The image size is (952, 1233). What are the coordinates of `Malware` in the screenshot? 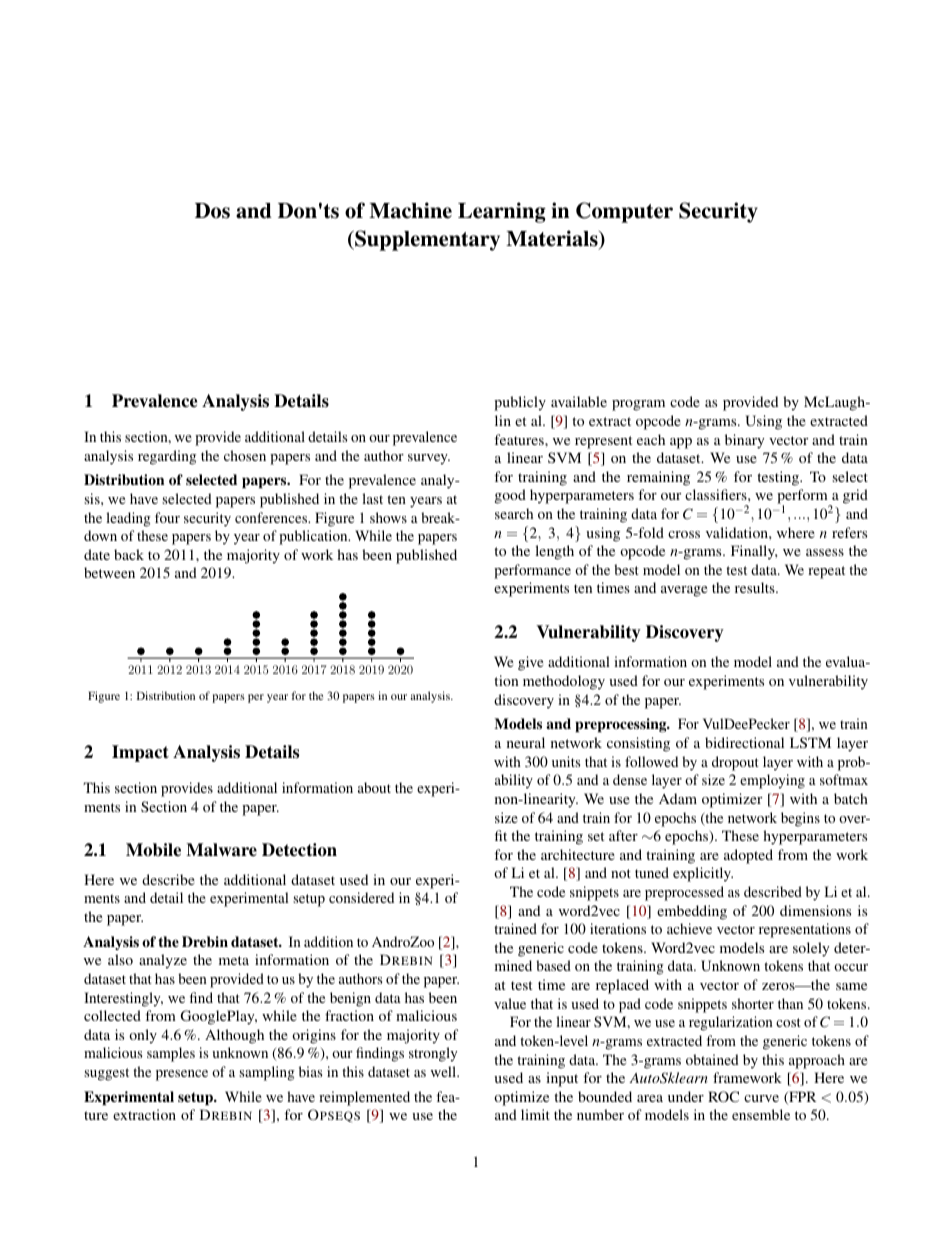 It's located at (221, 850).
